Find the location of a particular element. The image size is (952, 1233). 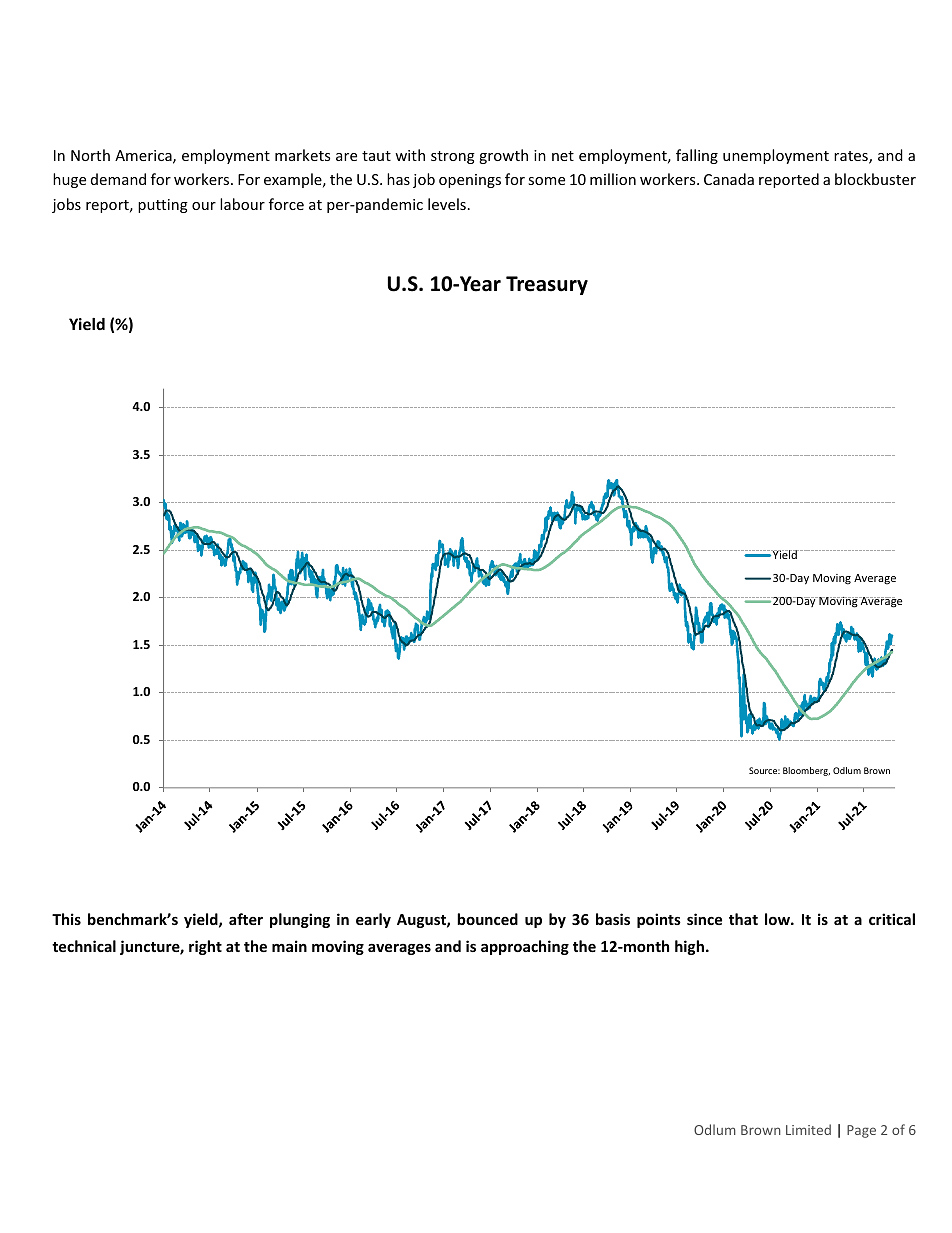

after is located at coordinates (246, 919).
